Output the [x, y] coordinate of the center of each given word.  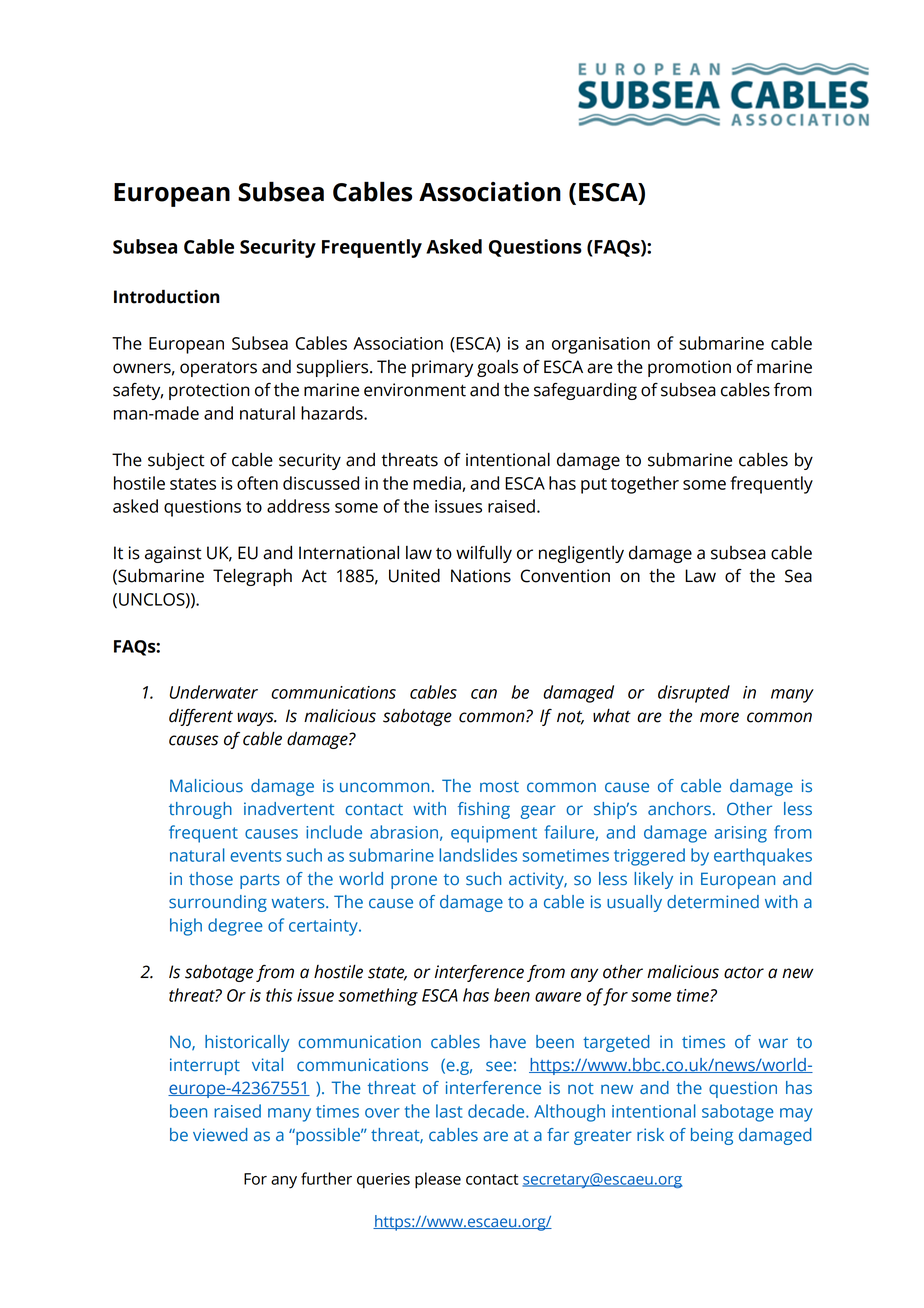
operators [218, 369]
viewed [220, 1135]
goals [497, 368]
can [484, 694]
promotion [689, 368]
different [201, 717]
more [719, 717]
